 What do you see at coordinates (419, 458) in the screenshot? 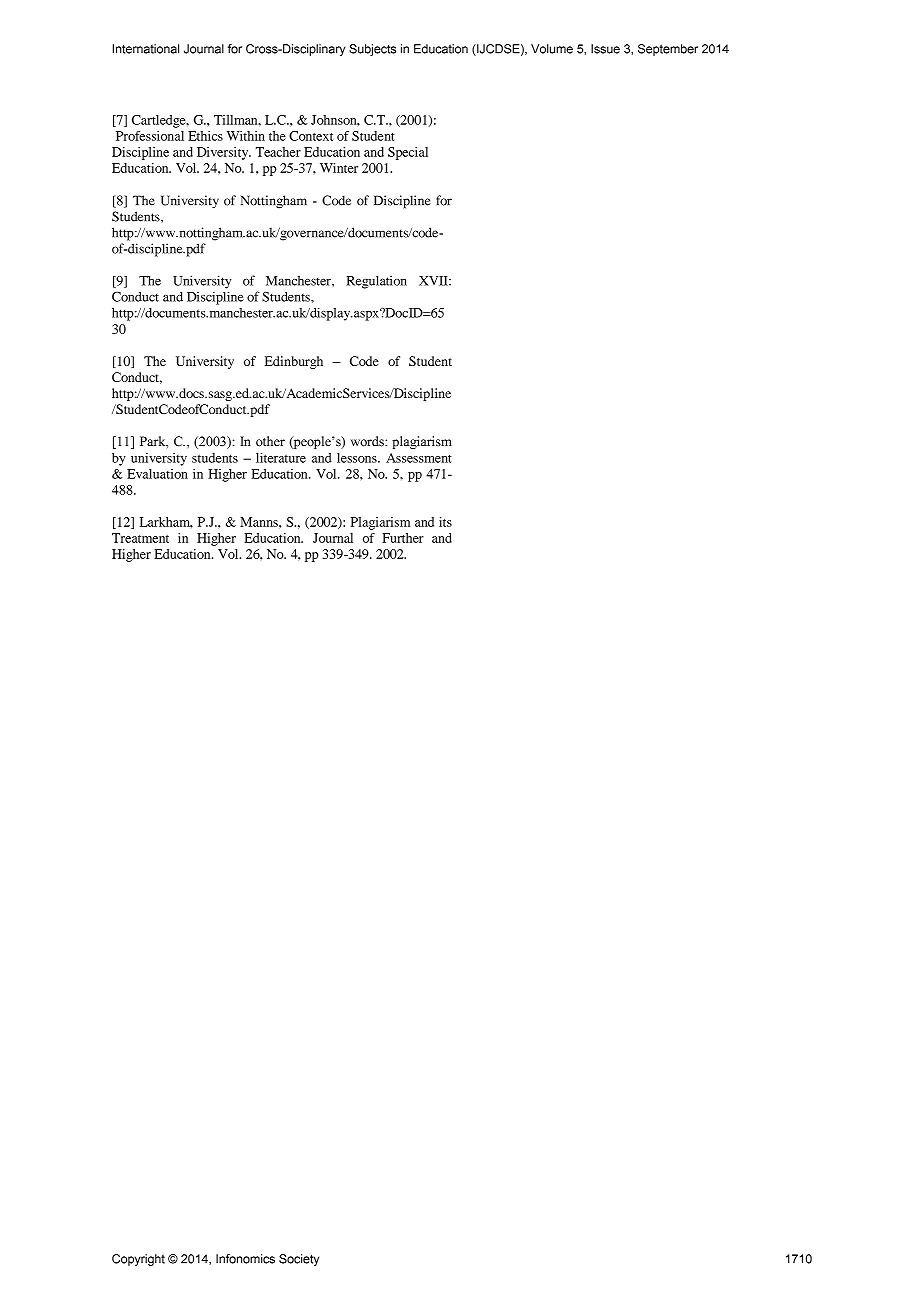
I see `Assessment` at bounding box center [419, 458].
